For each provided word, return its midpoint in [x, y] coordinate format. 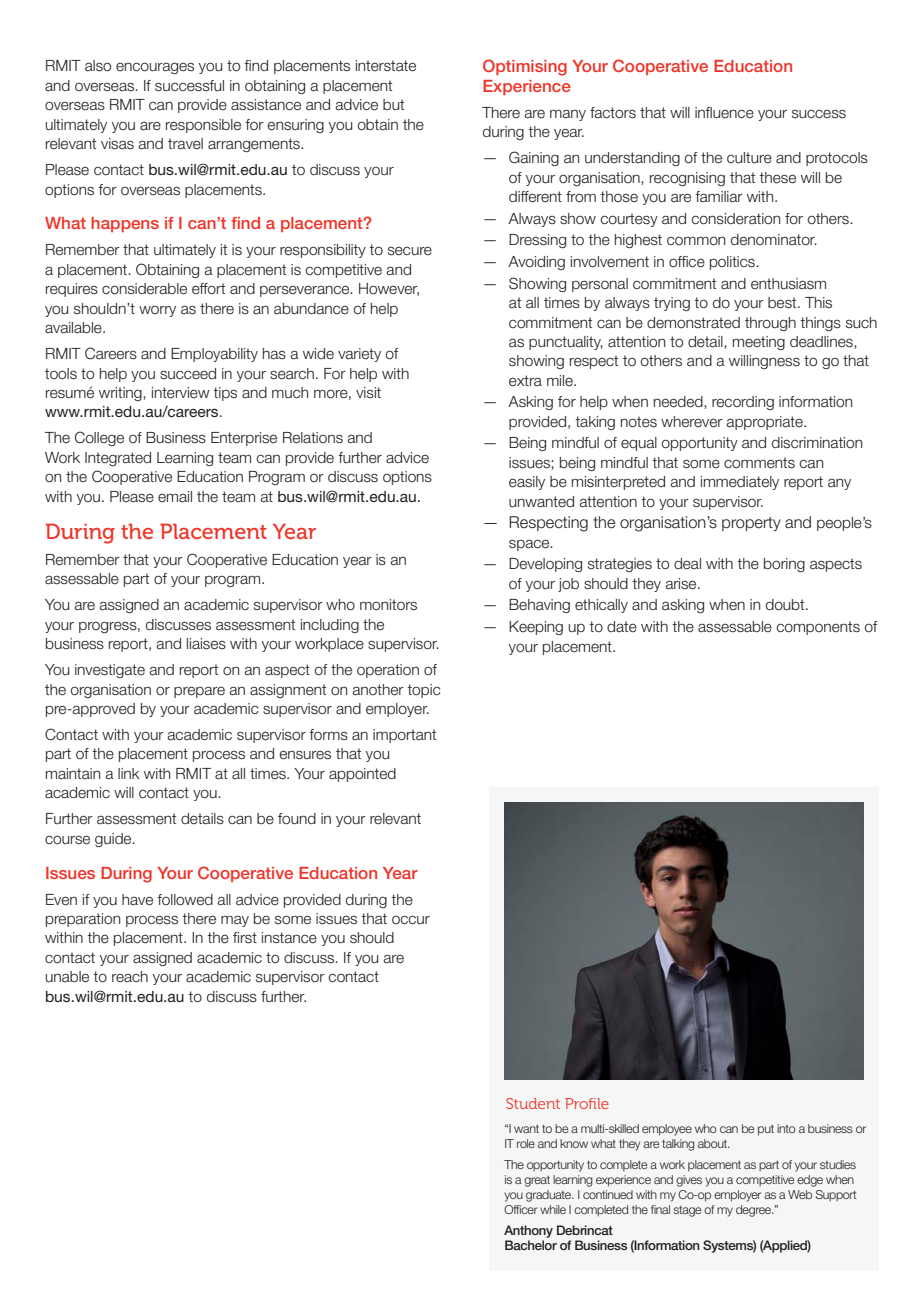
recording [743, 403]
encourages [155, 68]
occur [411, 920]
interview [181, 393]
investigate [110, 671]
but [393, 105]
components [818, 628]
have [137, 900]
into [786, 1128]
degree [755, 1211]
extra [525, 381]
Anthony [528, 1231]
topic [424, 691]
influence [724, 113]
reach [130, 977]
